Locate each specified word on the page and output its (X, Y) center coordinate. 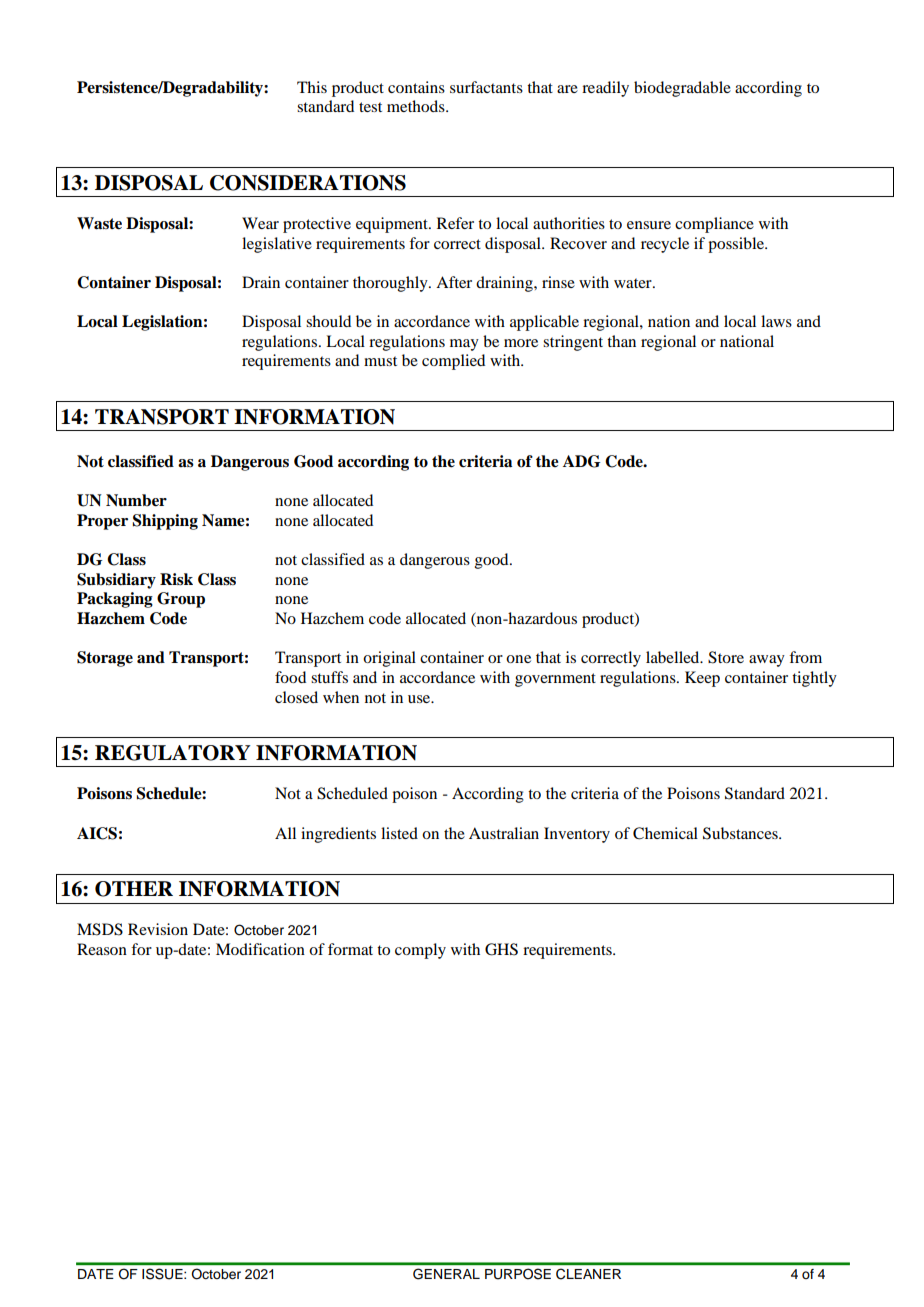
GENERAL (446, 1273)
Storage (105, 659)
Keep (702, 679)
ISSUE (163, 1273)
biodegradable (682, 89)
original (389, 659)
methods (417, 106)
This (312, 87)
